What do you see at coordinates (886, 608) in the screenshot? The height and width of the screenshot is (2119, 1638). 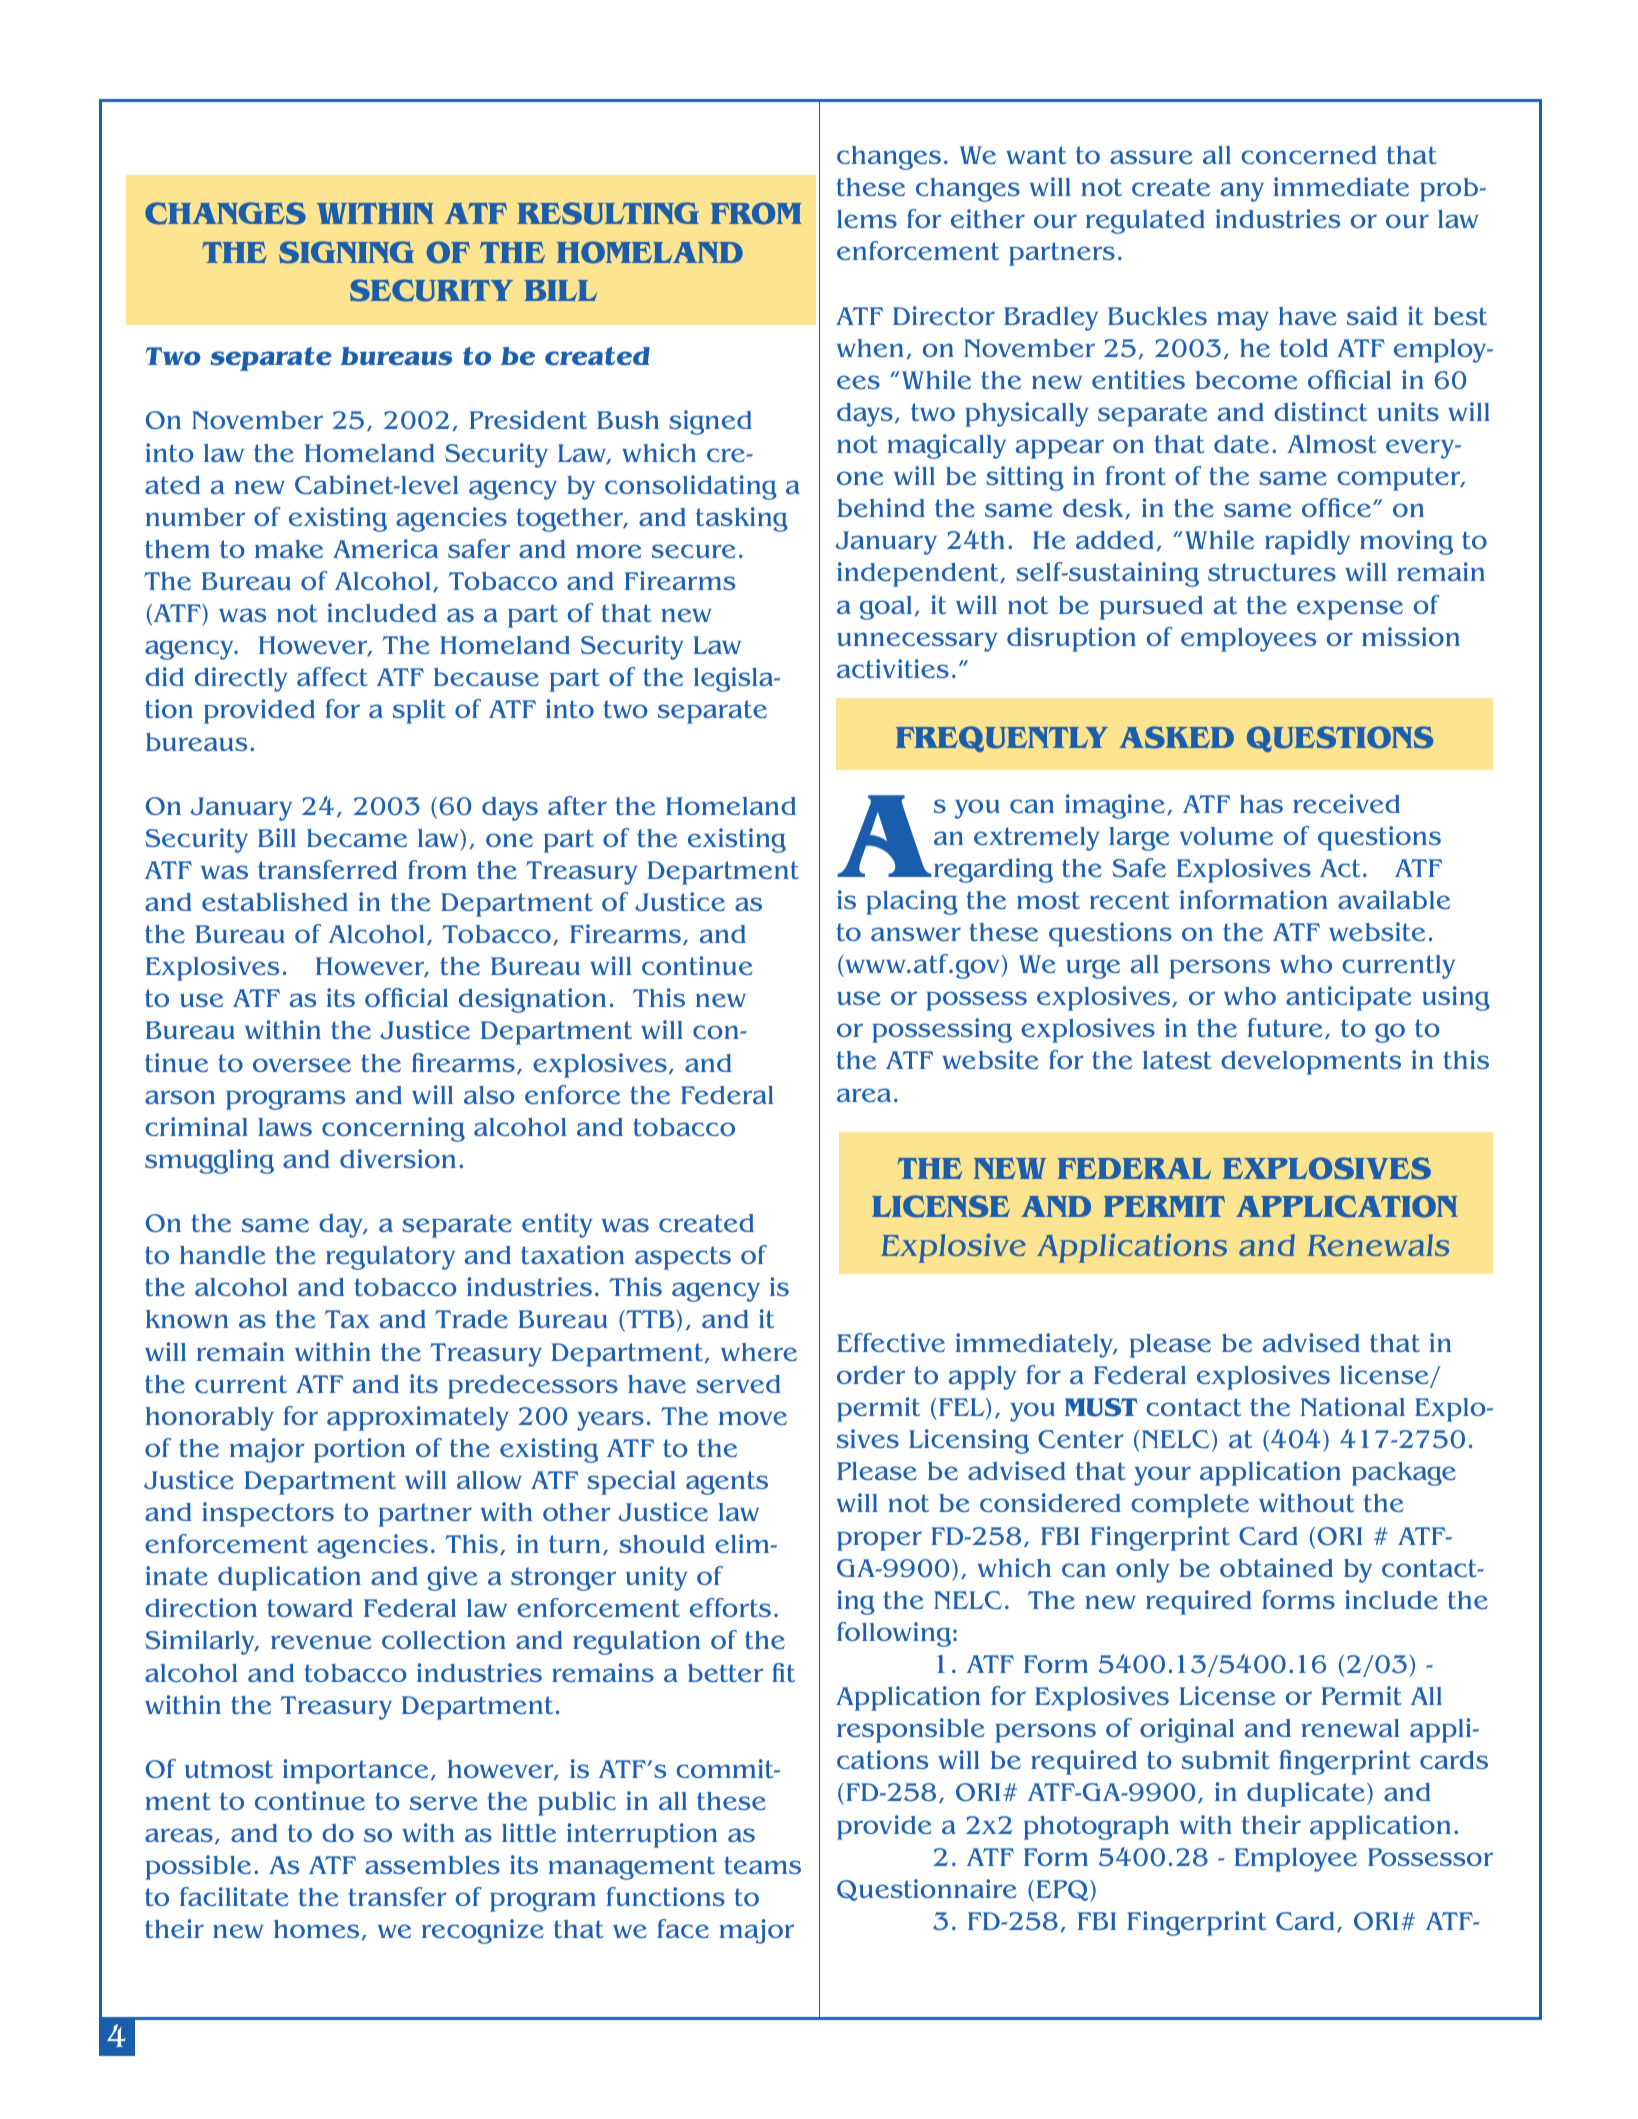 I see `goal` at bounding box center [886, 608].
